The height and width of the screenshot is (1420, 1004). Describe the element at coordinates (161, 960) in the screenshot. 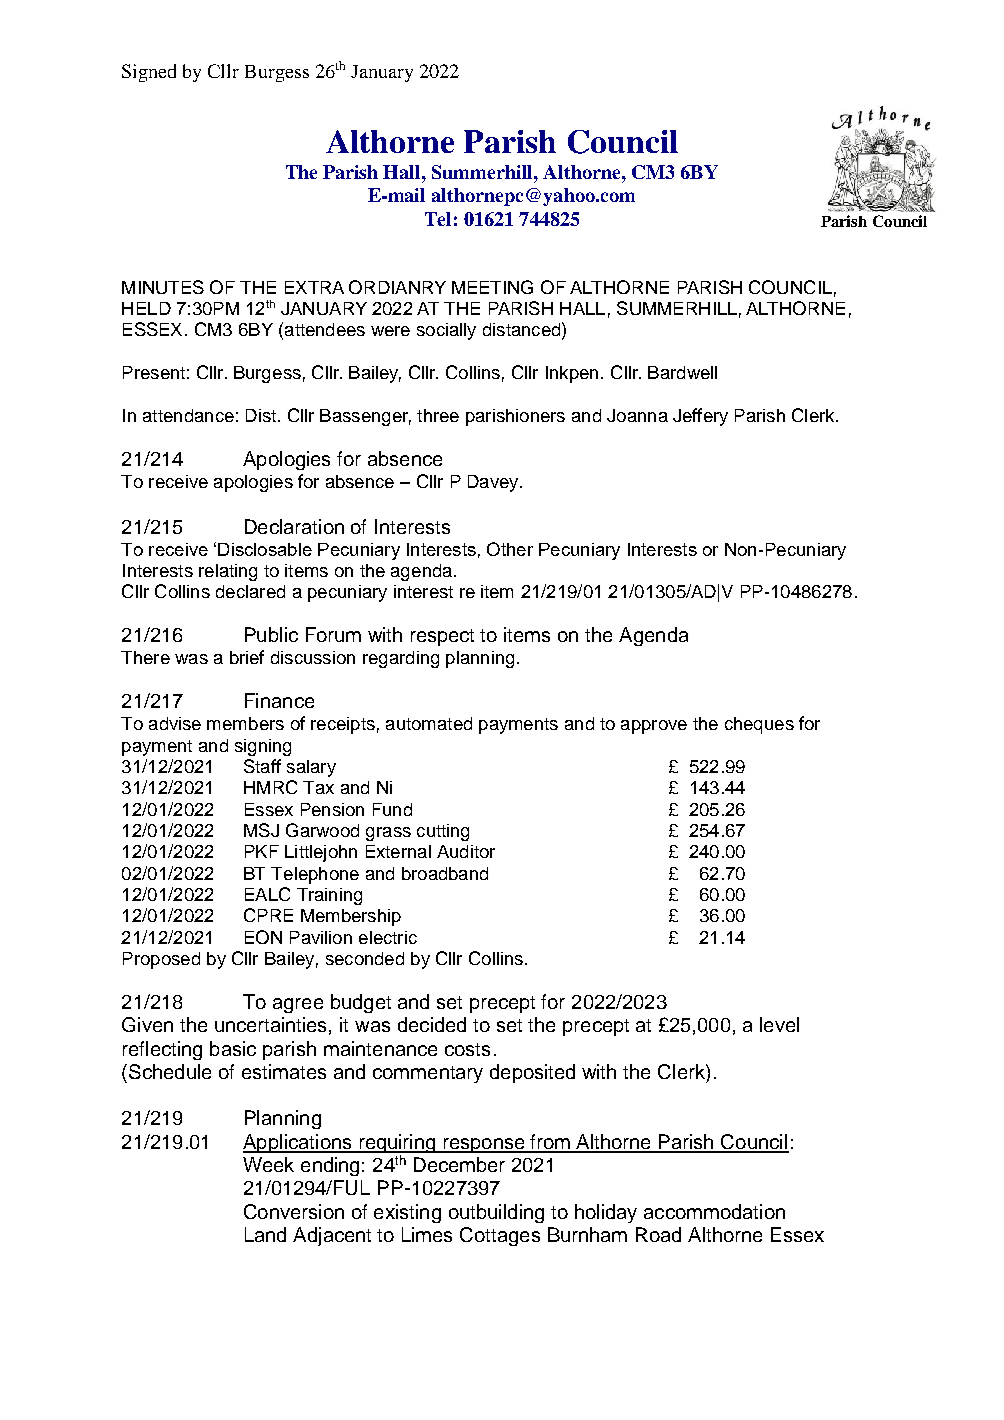

I see `Proposed` at that location.
